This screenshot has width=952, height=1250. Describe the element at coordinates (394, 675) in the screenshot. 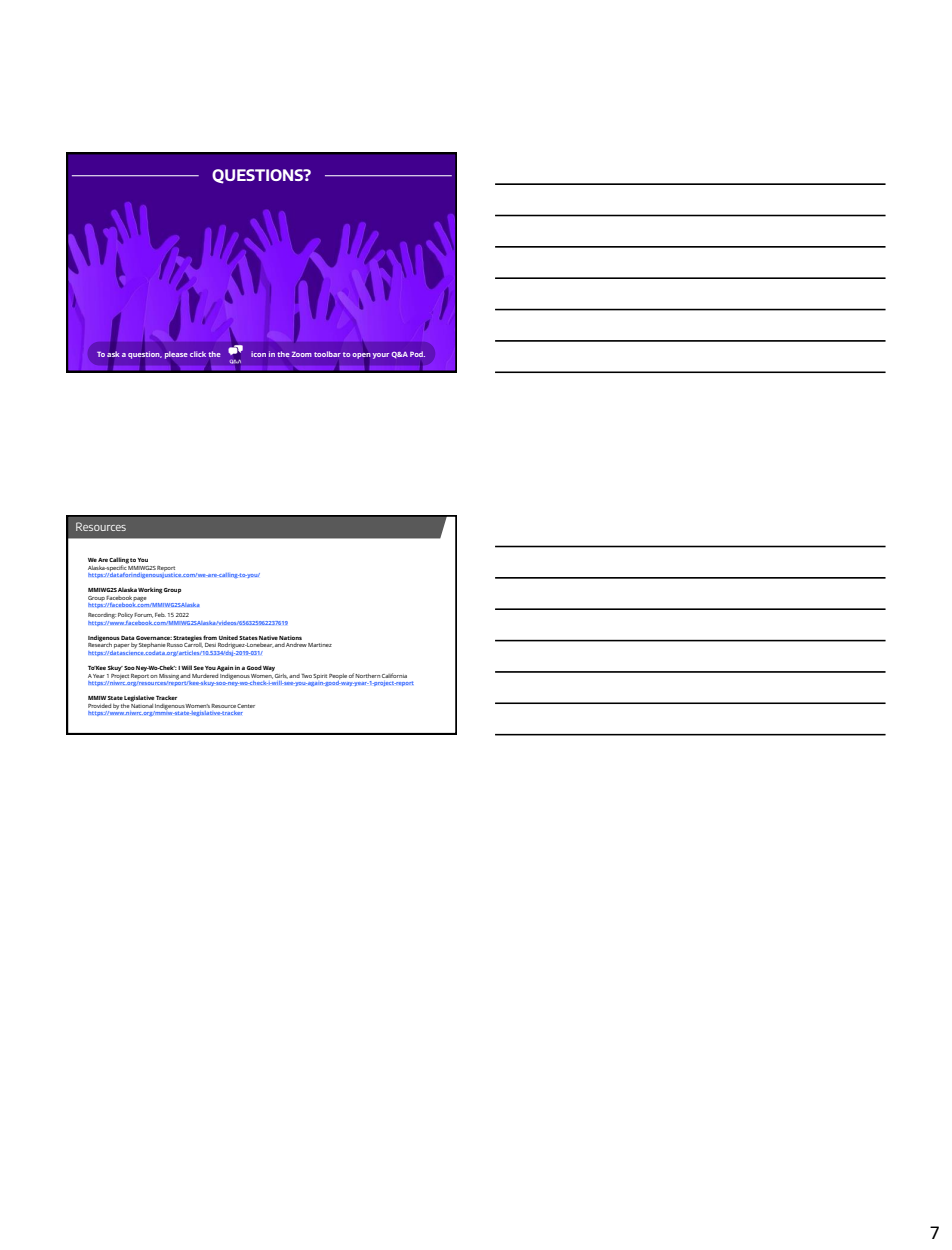

I see `California` at that location.
